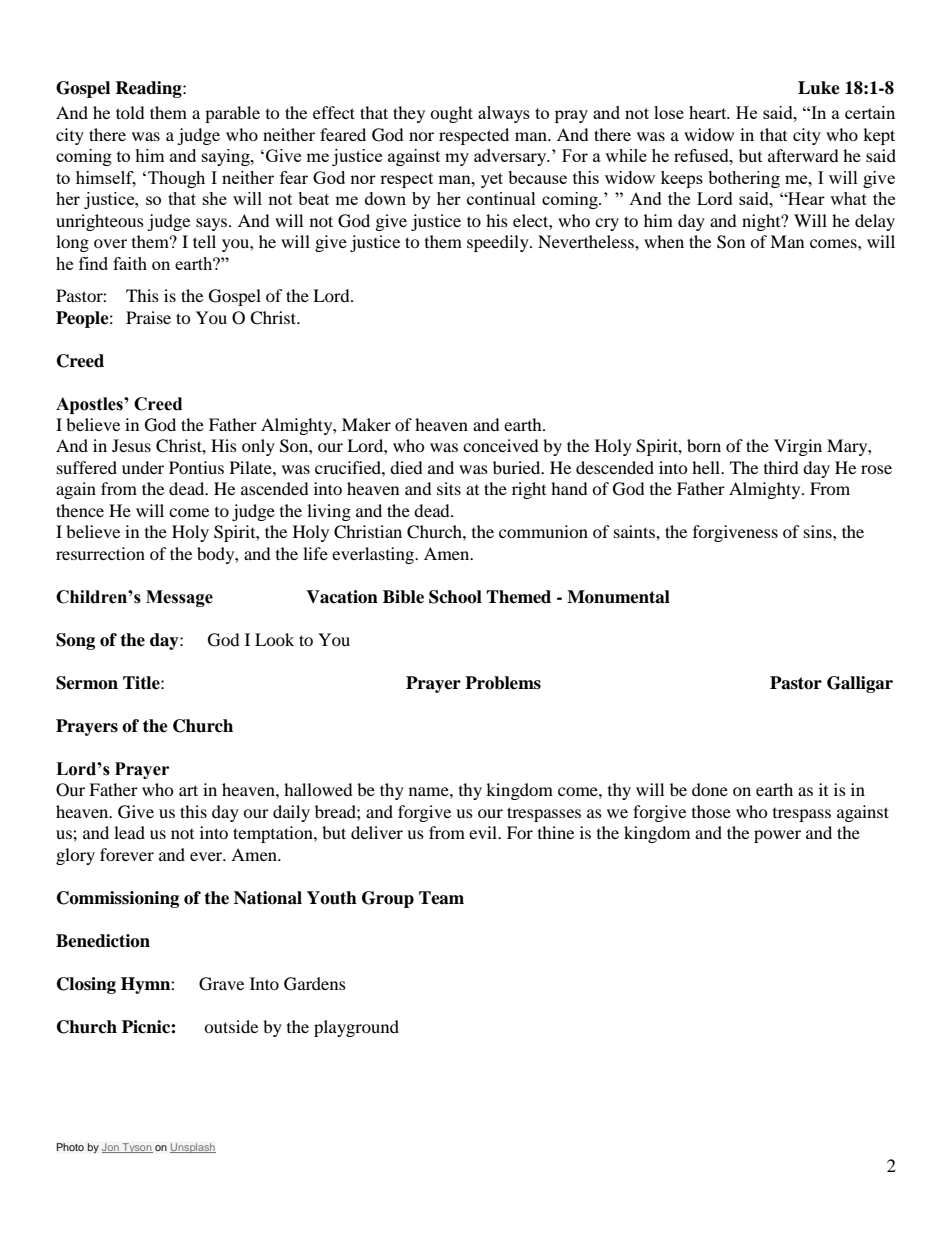 This image has width=952, height=1233. I want to click on sins, so click(819, 531).
